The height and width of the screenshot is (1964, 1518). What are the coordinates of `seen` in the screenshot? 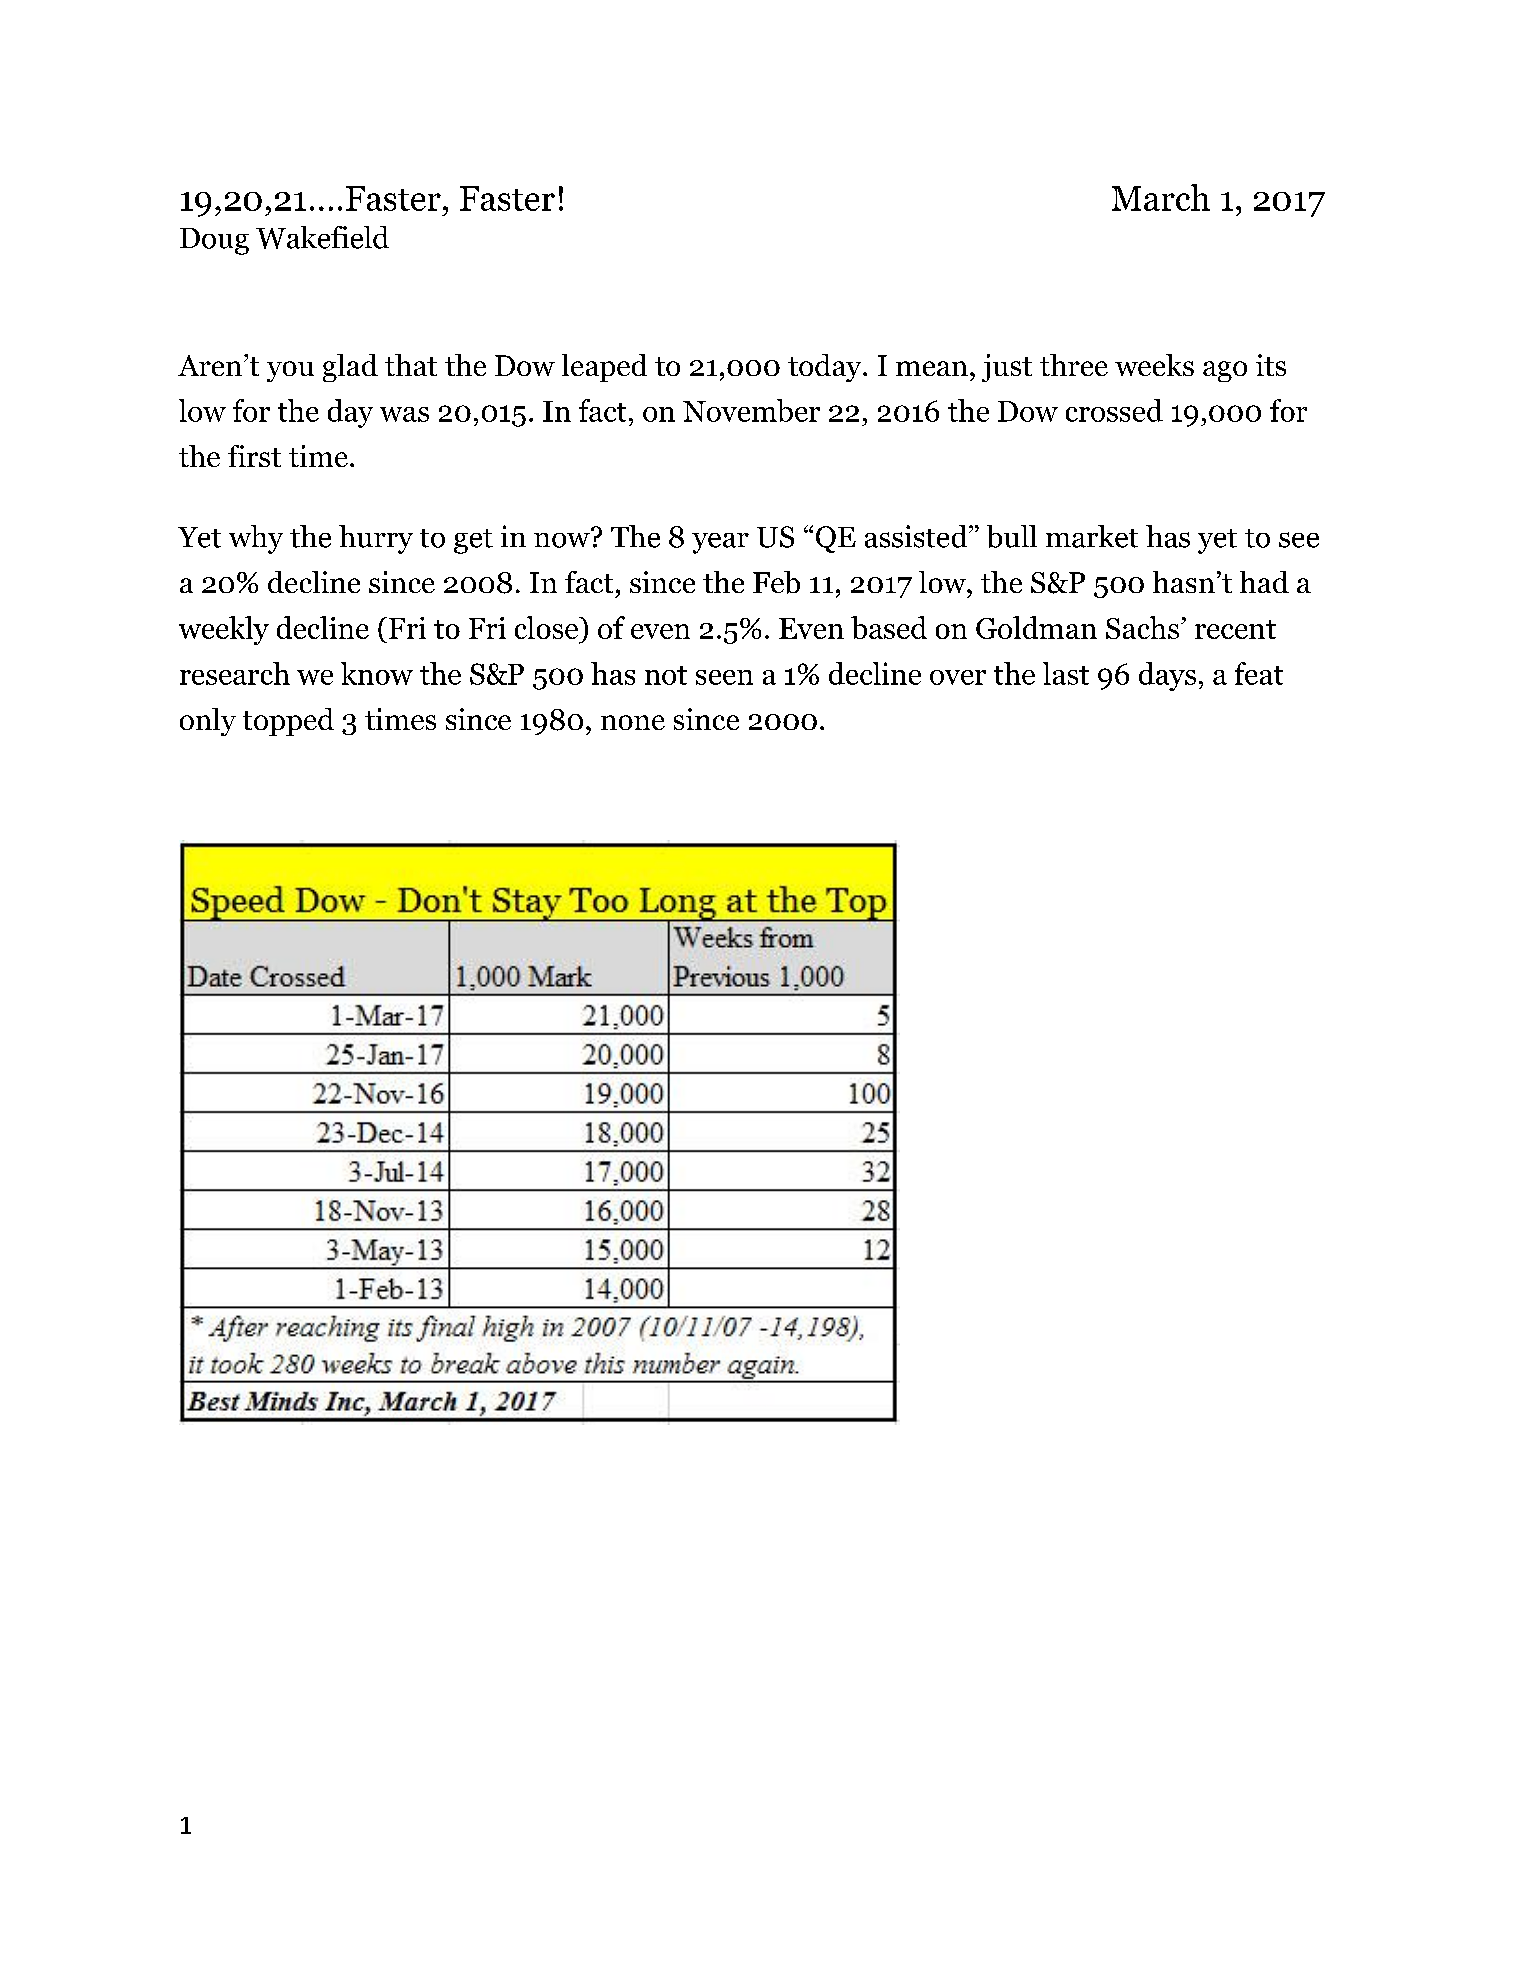 It's located at (724, 677).
